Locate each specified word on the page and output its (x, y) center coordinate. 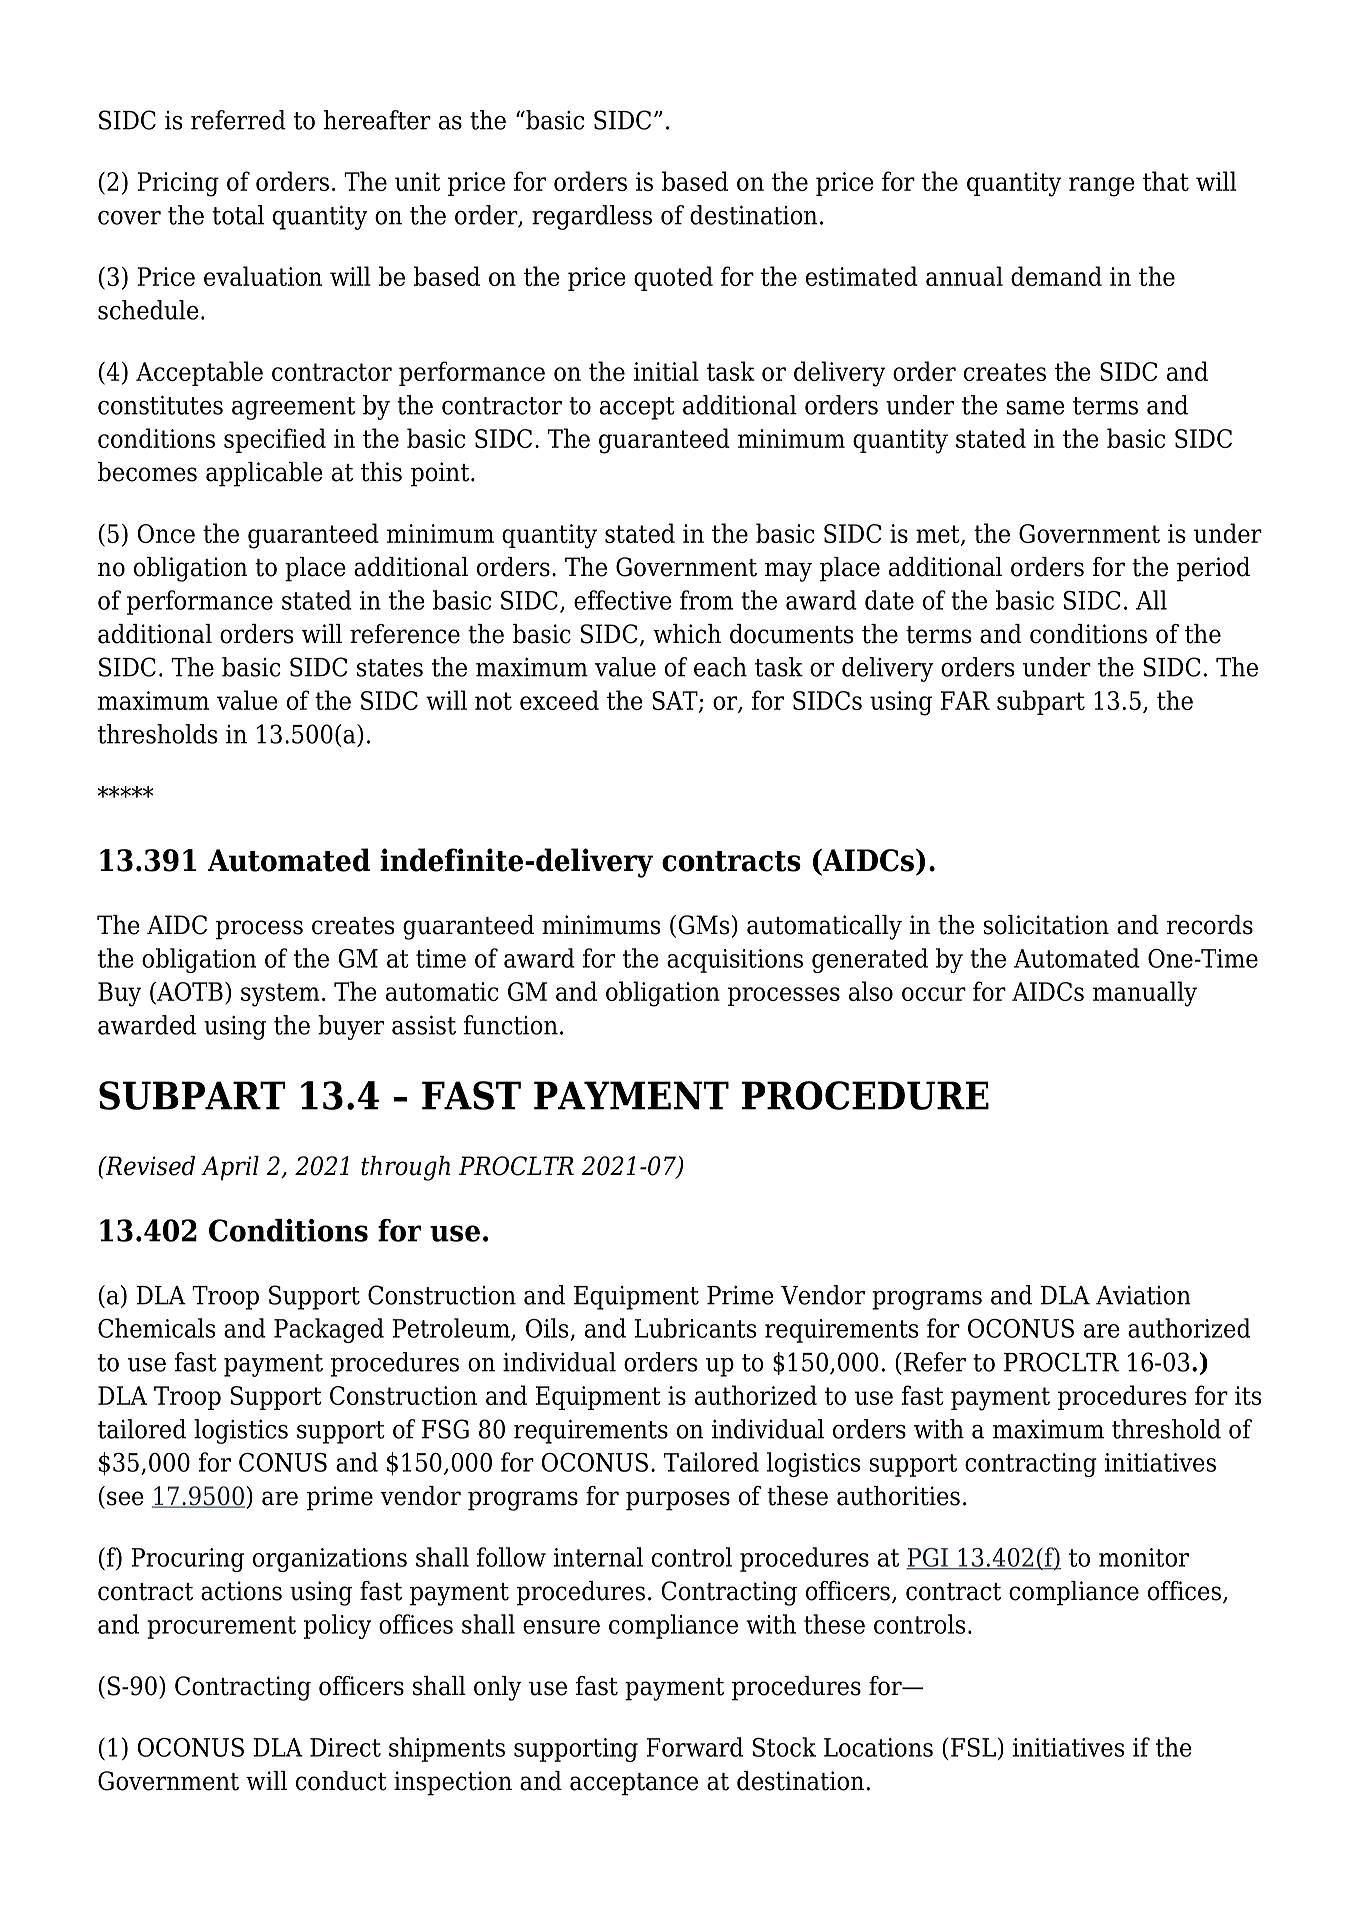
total (238, 215)
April (230, 1168)
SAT (676, 702)
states (390, 668)
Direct (345, 1747)
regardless (592, 217)
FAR (965, 700)
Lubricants (695, 1328)
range (1102, 187)
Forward (694, 1747)
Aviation (1143, 1295)
